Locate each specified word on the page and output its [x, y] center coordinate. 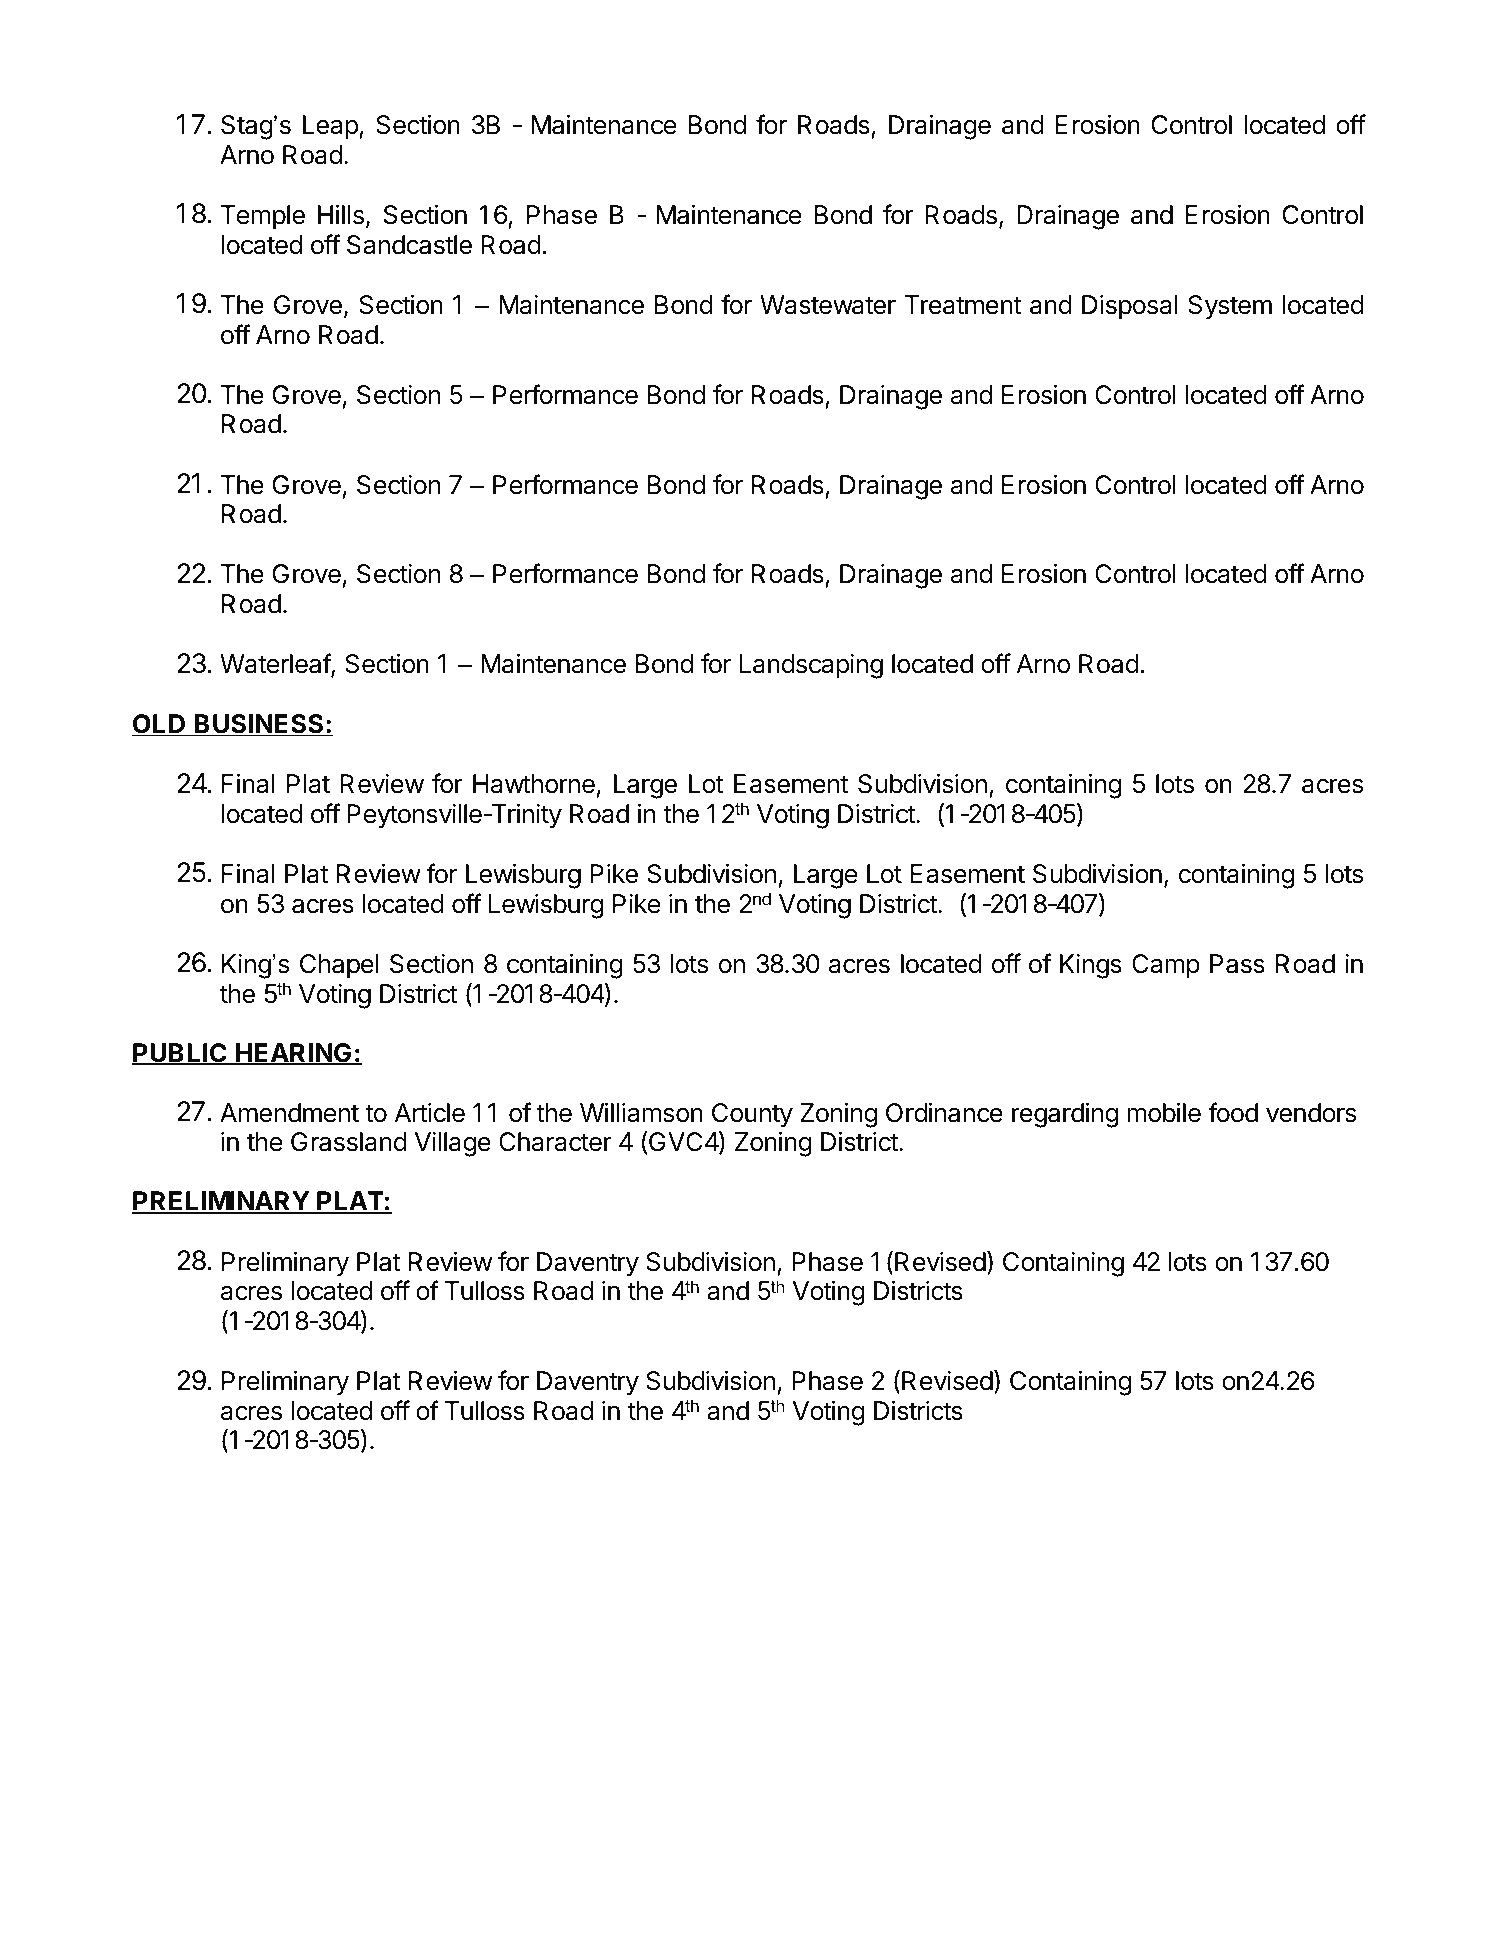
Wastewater [828, 305]
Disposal [1130, 307]
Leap [331, 127]
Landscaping [811, 666]
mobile [1164, 1113]
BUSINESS [259, 725]
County [752, 1115]
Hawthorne [534, 784]
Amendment [289, 1113]
